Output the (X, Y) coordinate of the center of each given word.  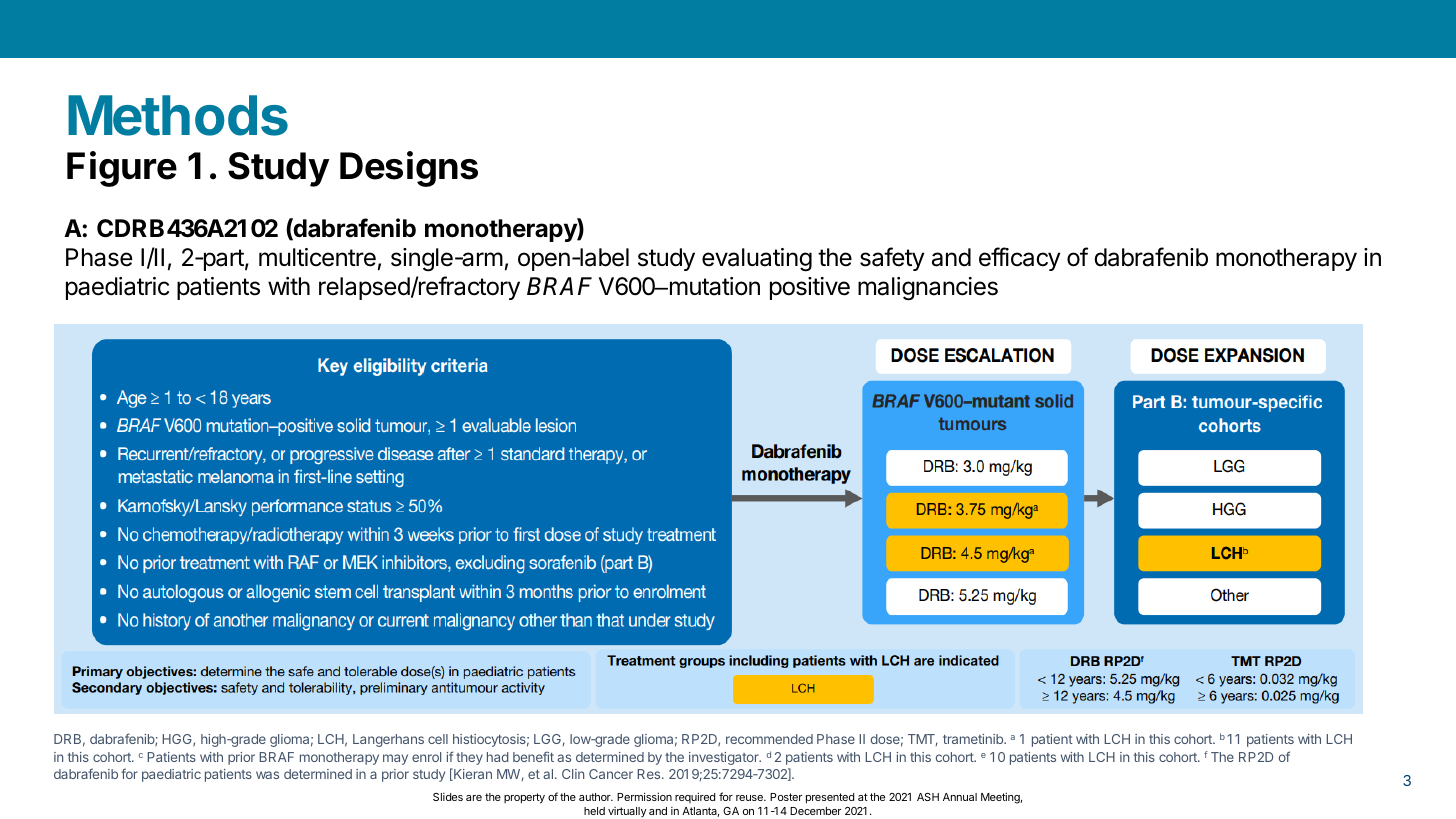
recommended (769, 739)
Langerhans (388, 740)
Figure (122, 169)
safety (892, 259)
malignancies (928, 289)
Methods (178, 115)
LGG (547, 739)
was (267, 775)
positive (810, 288)
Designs (409, 169)
